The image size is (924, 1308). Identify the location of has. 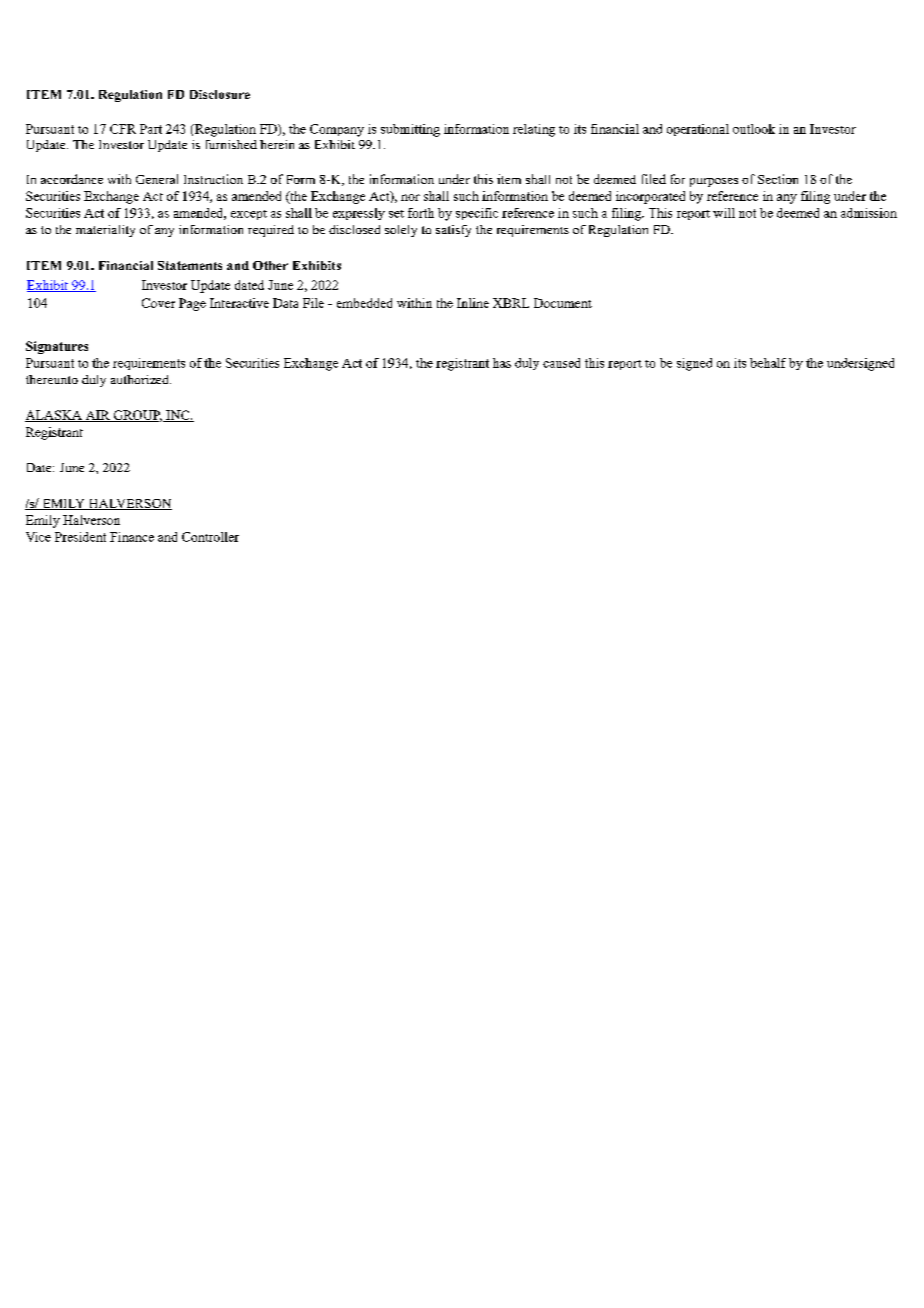
(502, 363).
